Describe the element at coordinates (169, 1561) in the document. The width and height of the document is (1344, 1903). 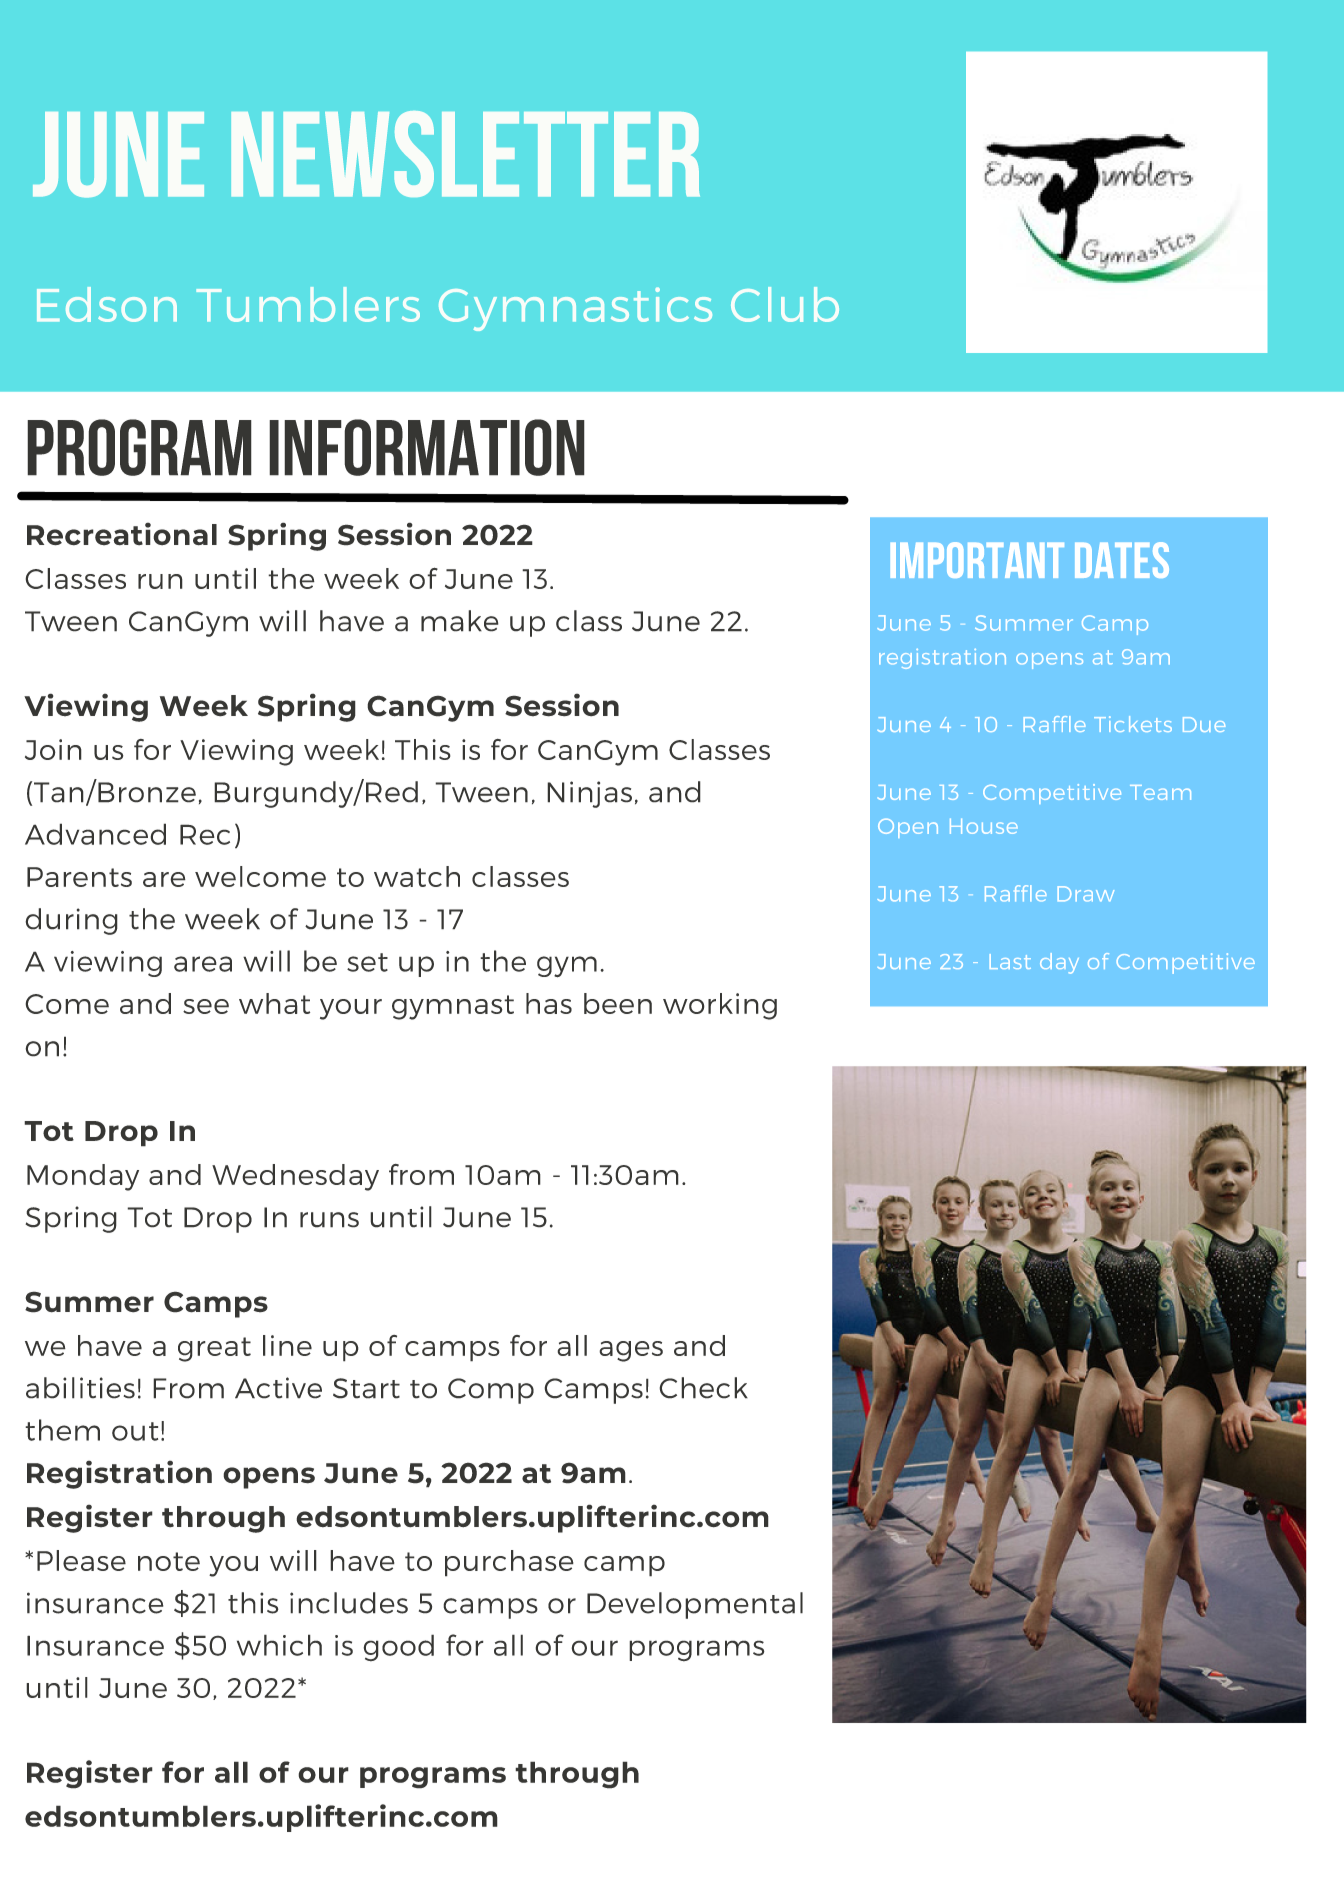
I see `note` at that location.
